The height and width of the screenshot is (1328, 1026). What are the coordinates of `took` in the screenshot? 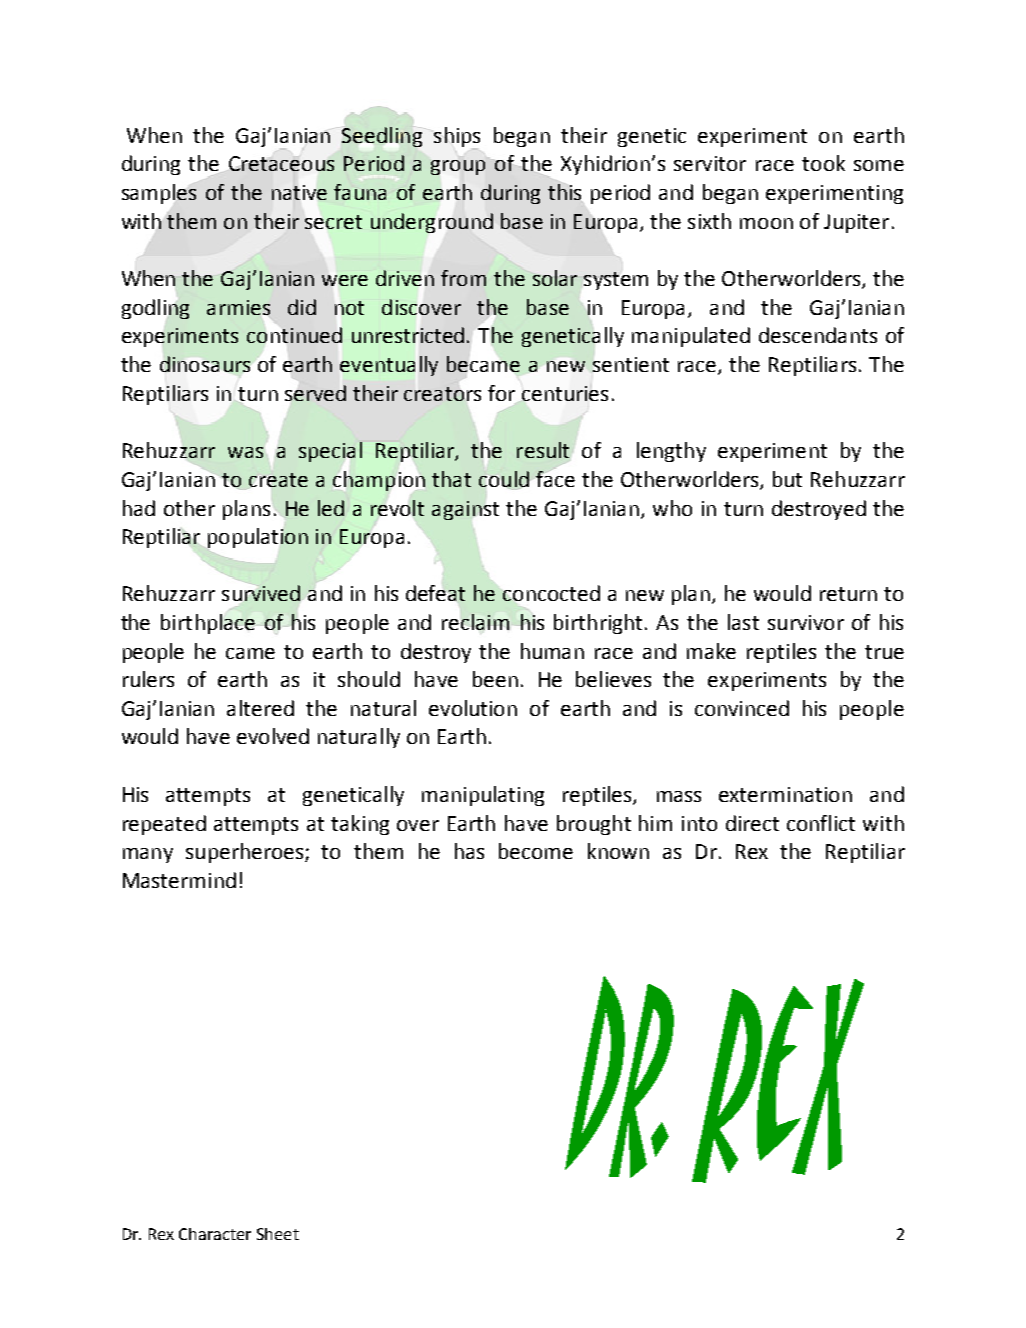 It's located at (823, 163).
